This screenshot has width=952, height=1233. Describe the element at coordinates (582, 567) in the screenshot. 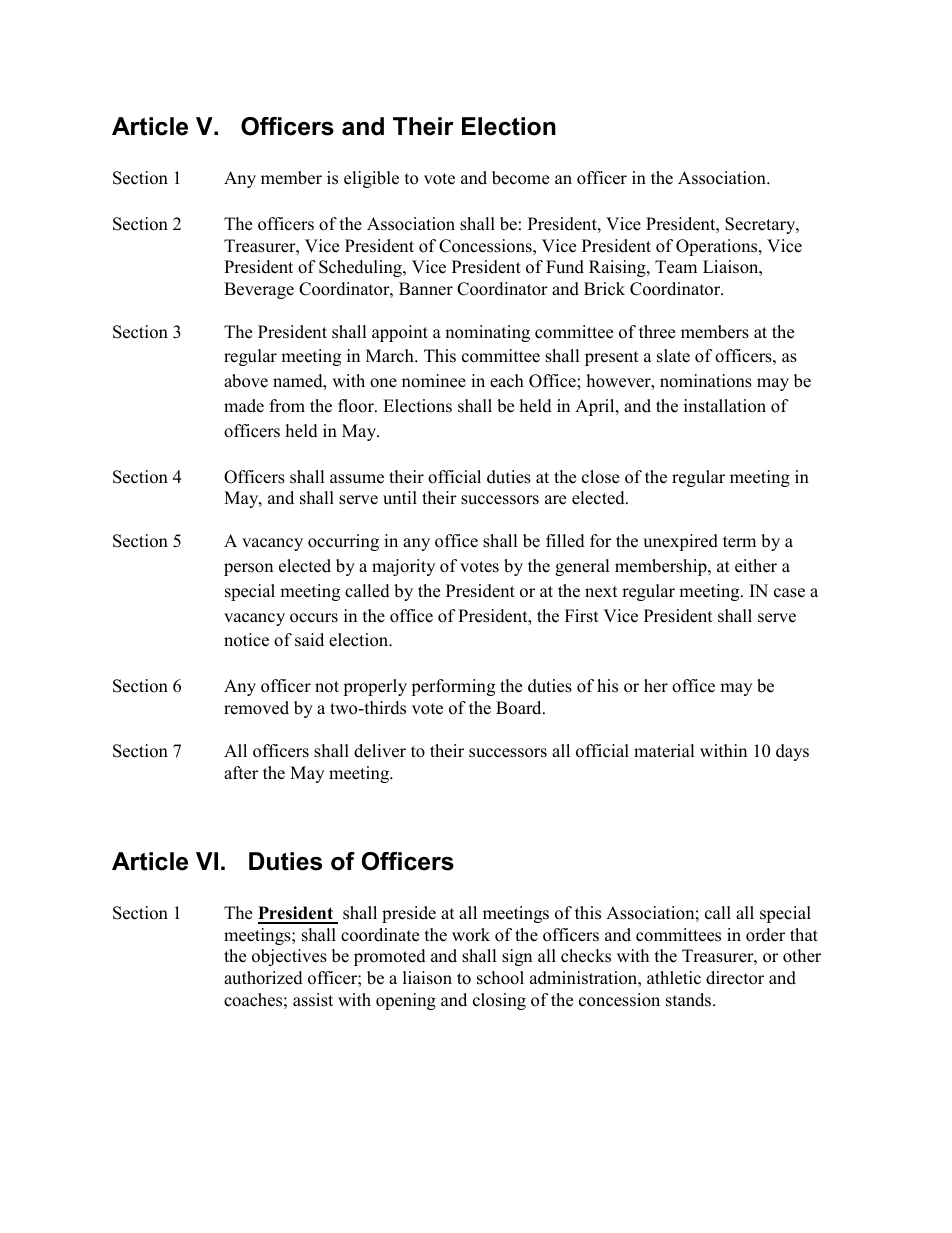

I see `general` at that location.
